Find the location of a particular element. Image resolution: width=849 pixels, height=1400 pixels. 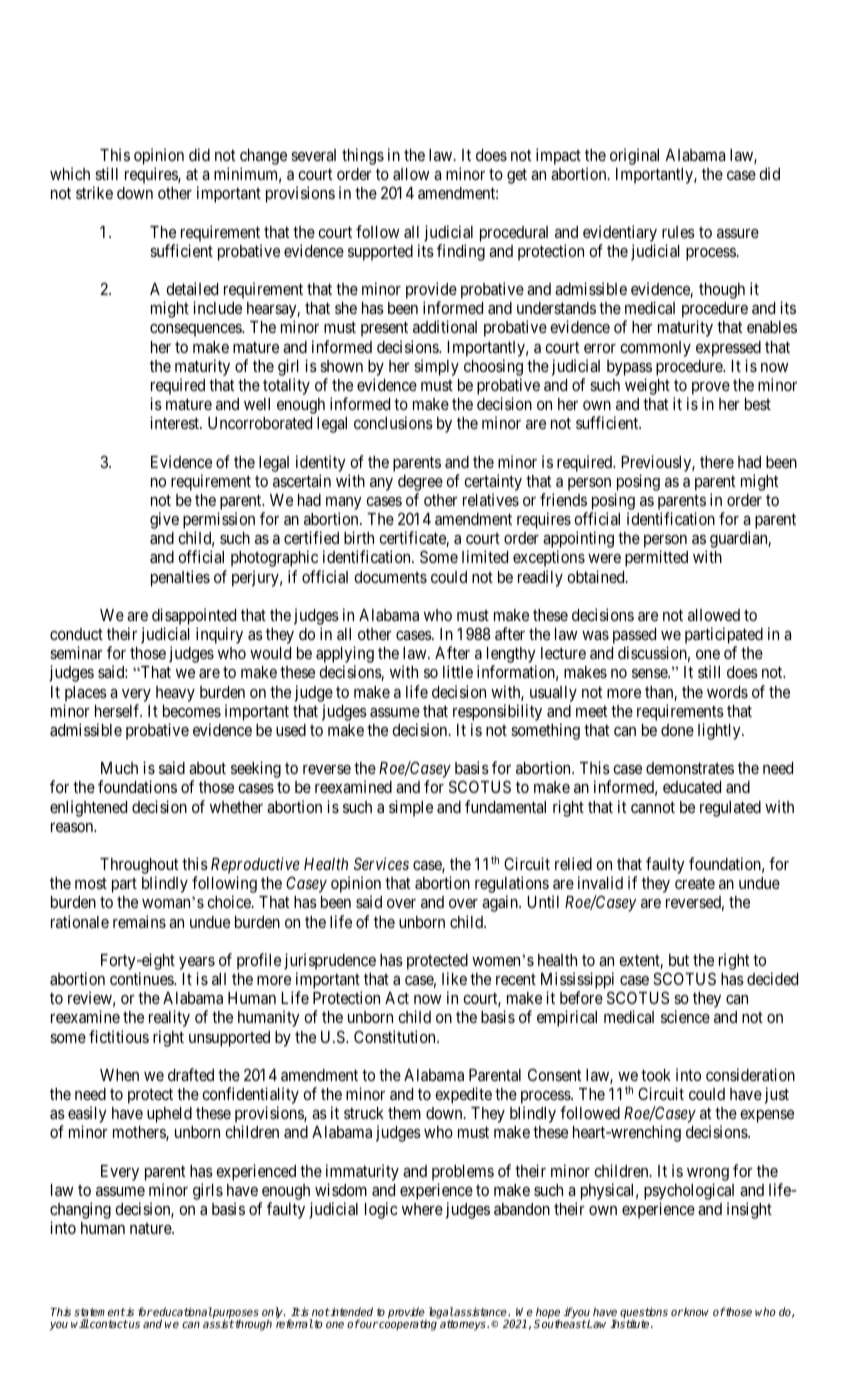

statement is located at coordinates (100, 1312).
